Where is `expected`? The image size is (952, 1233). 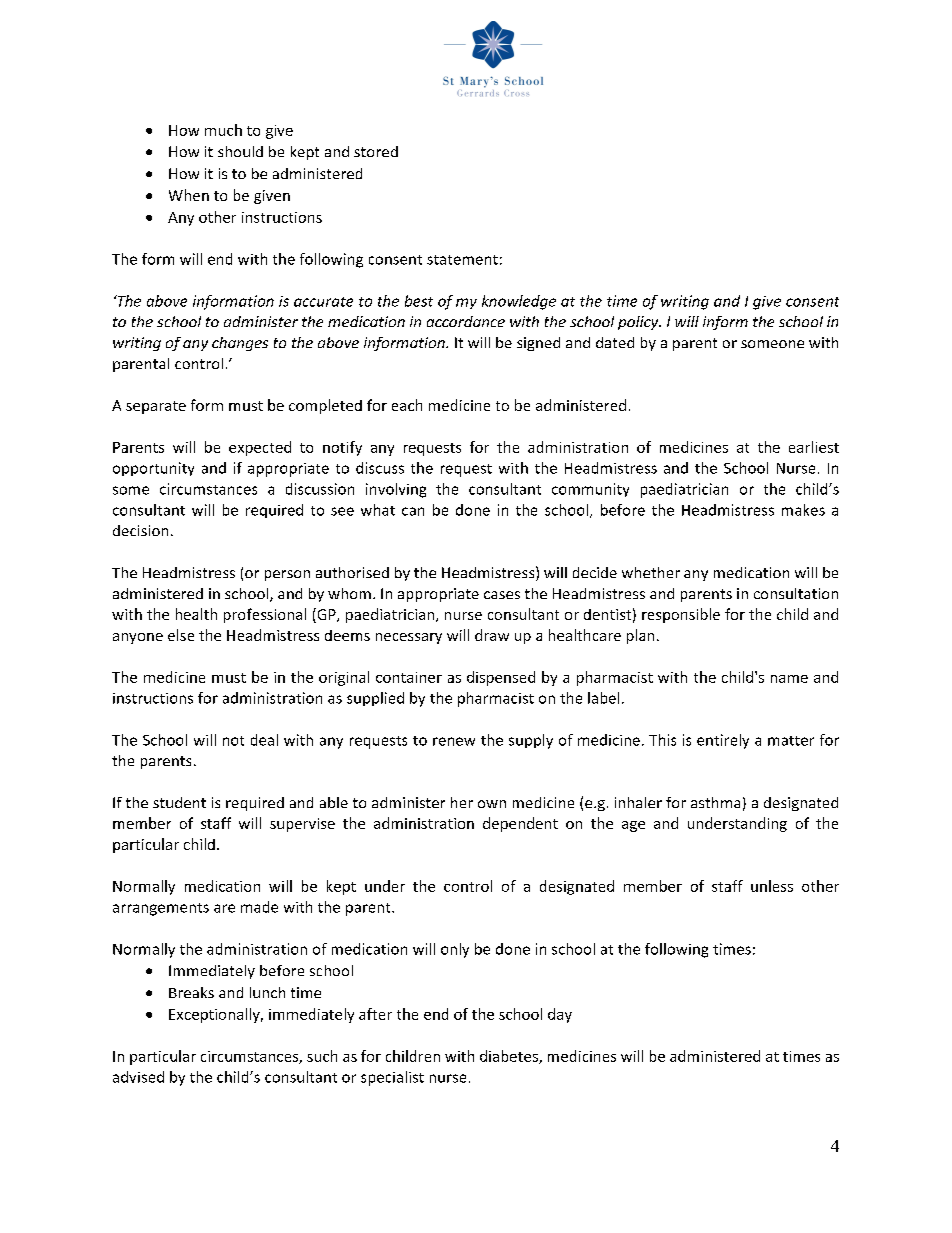 expected is located at coordinates (260, 448).
